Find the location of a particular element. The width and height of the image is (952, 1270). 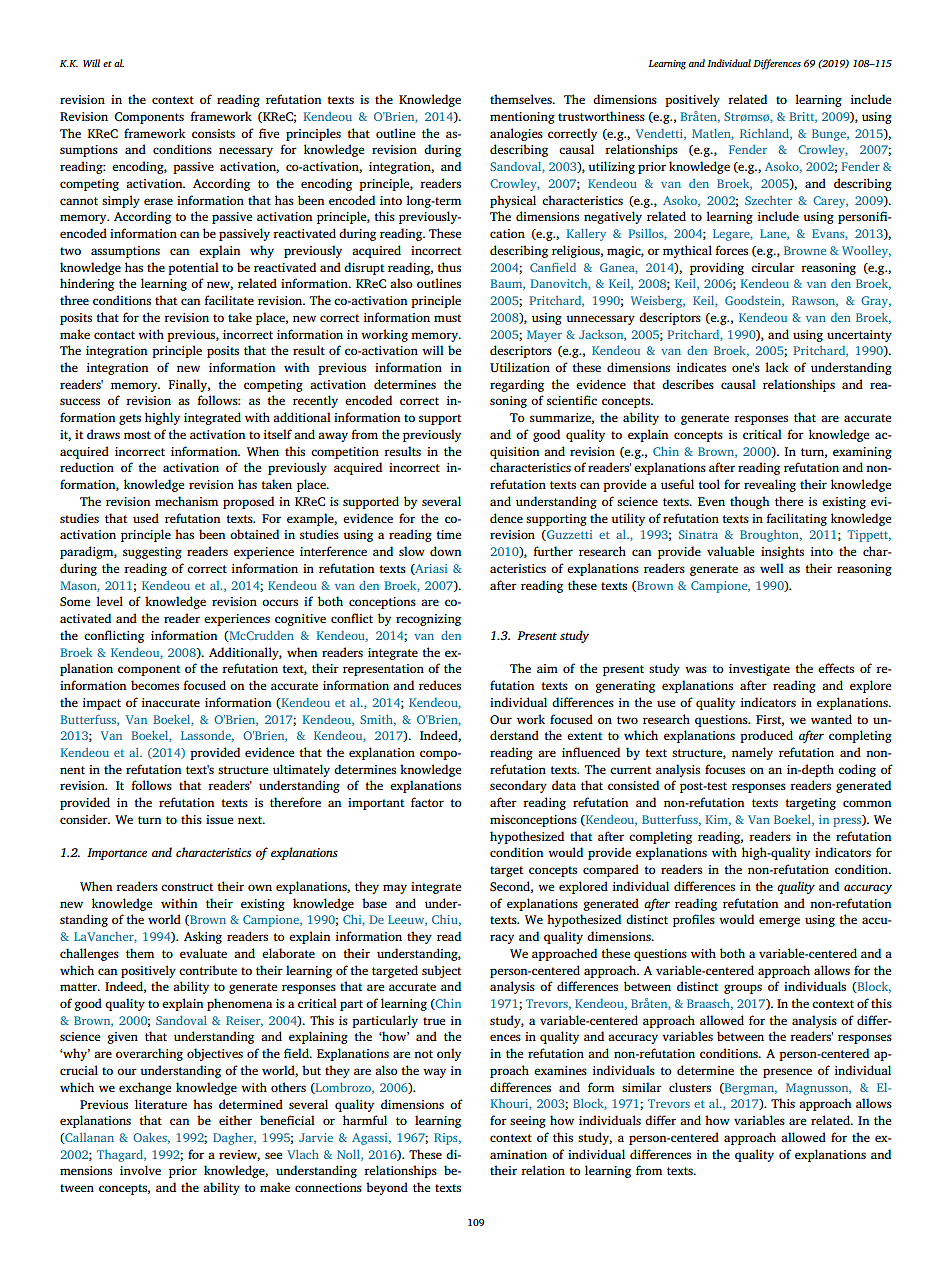

forces is located at coordinates (732, 250).
